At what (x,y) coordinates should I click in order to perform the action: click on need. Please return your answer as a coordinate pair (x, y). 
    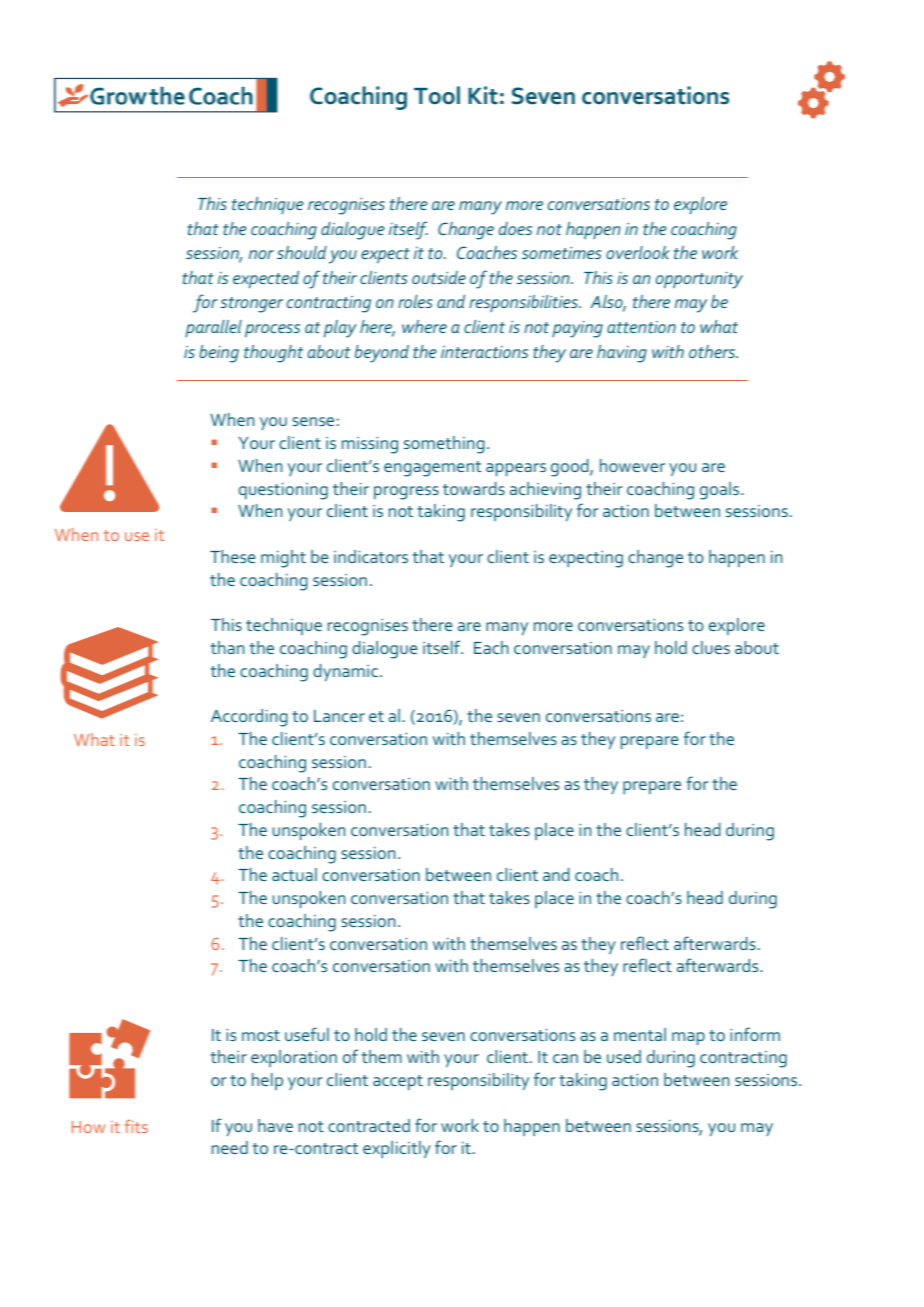
    Looking at the image, I should click on (230, 1147).
